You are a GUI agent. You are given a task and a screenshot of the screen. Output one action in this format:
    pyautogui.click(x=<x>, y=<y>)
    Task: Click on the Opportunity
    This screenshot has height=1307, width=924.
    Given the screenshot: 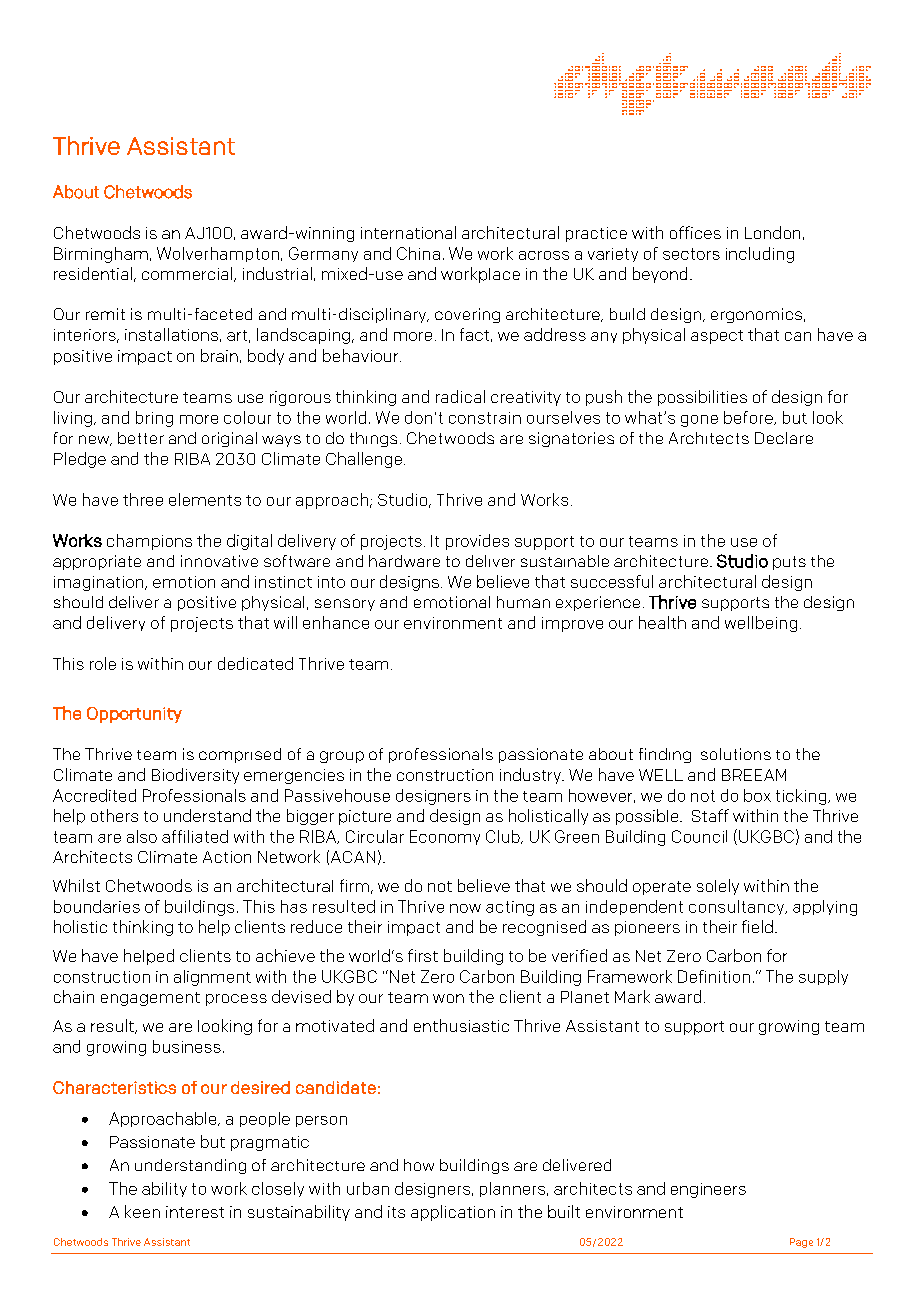 What is the action you would take?
    pyautogui.click(x=134, y=715)
